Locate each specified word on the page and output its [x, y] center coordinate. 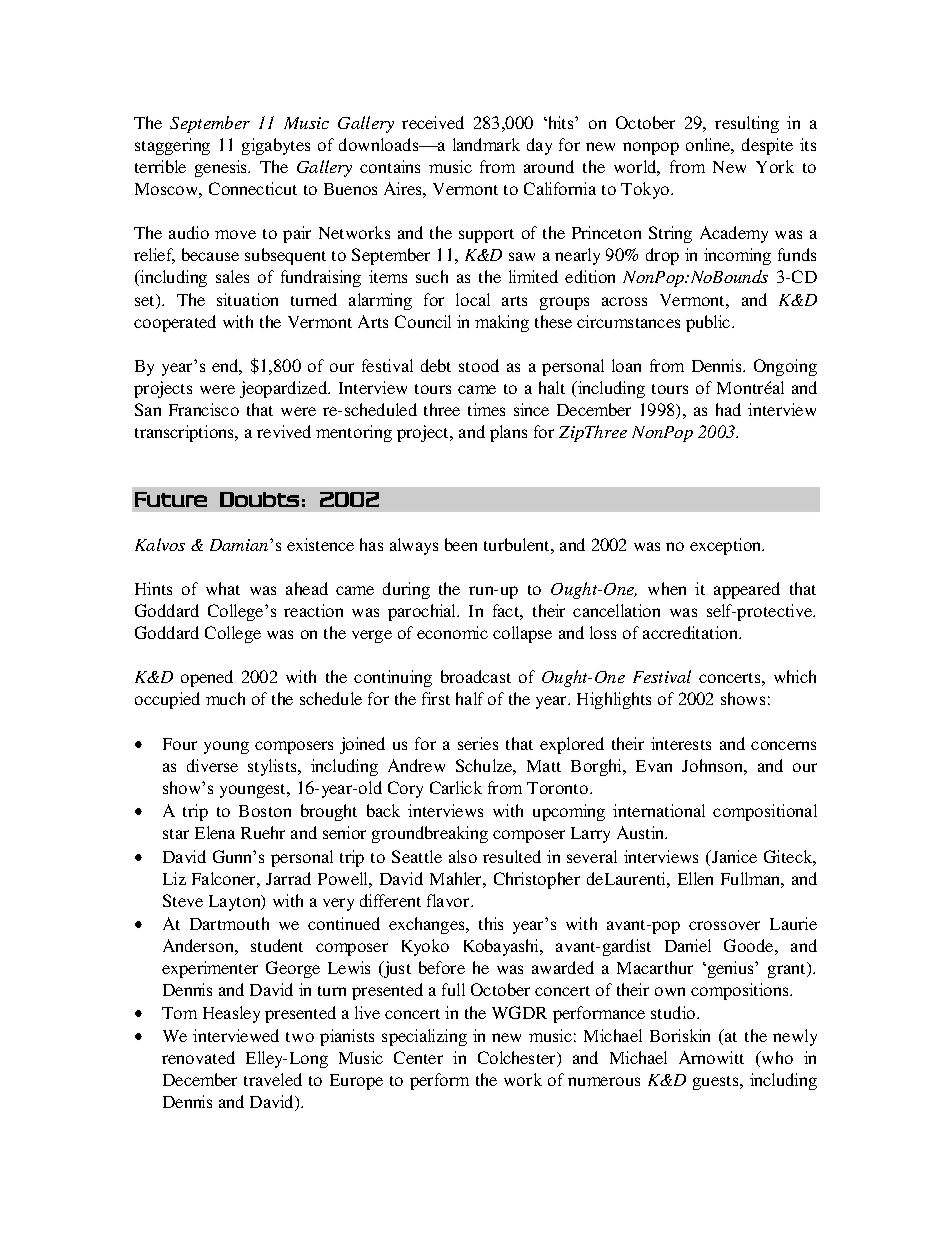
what [223, 588]
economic [452, 632]
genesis [222, 168]
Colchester [518, 1059]
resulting [747, 124]
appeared [747, 590]
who [776, 1057]
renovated [198, 1057]
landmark [486, 144]
